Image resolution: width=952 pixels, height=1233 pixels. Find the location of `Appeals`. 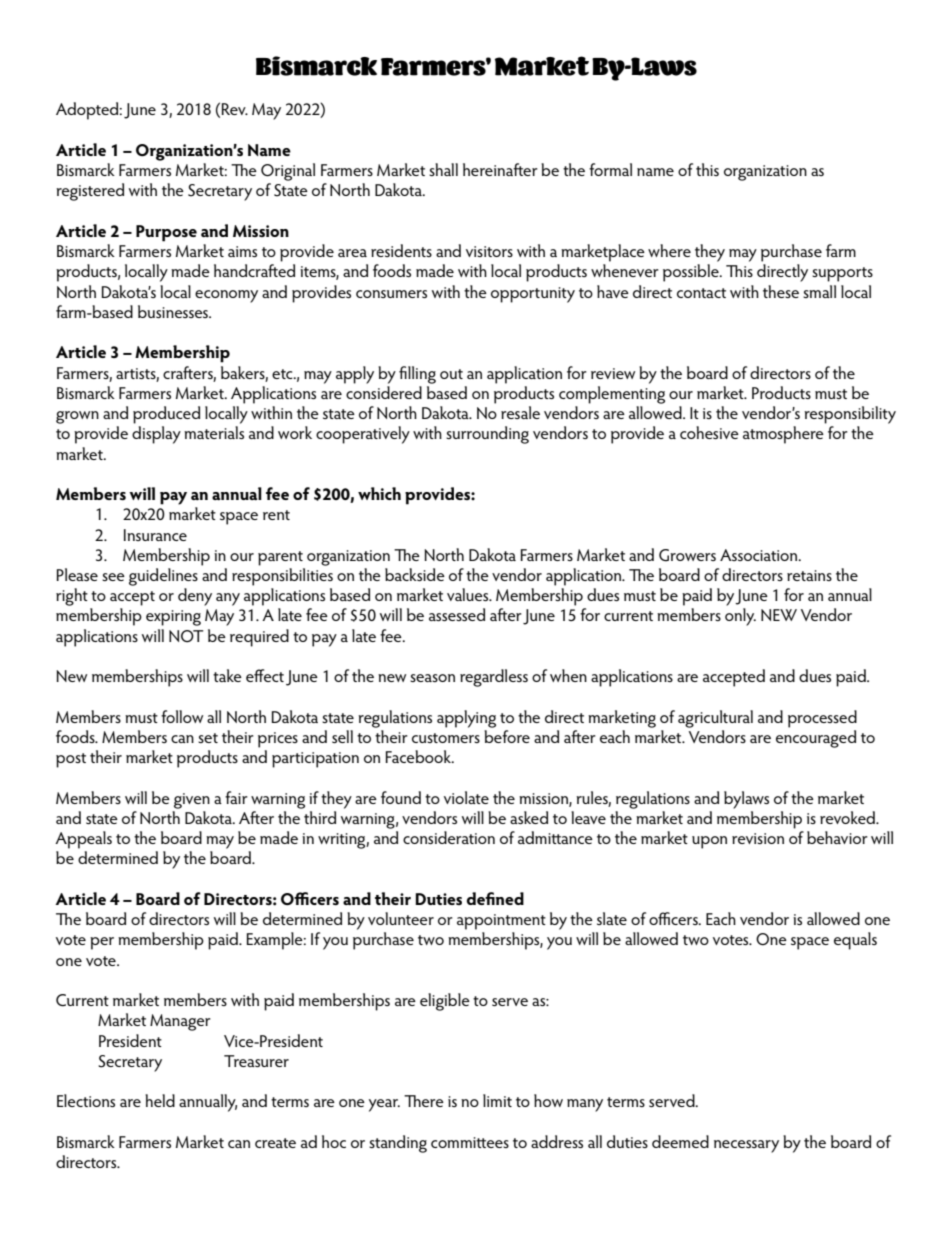

Appeals is located at coordinates (83, 840).
